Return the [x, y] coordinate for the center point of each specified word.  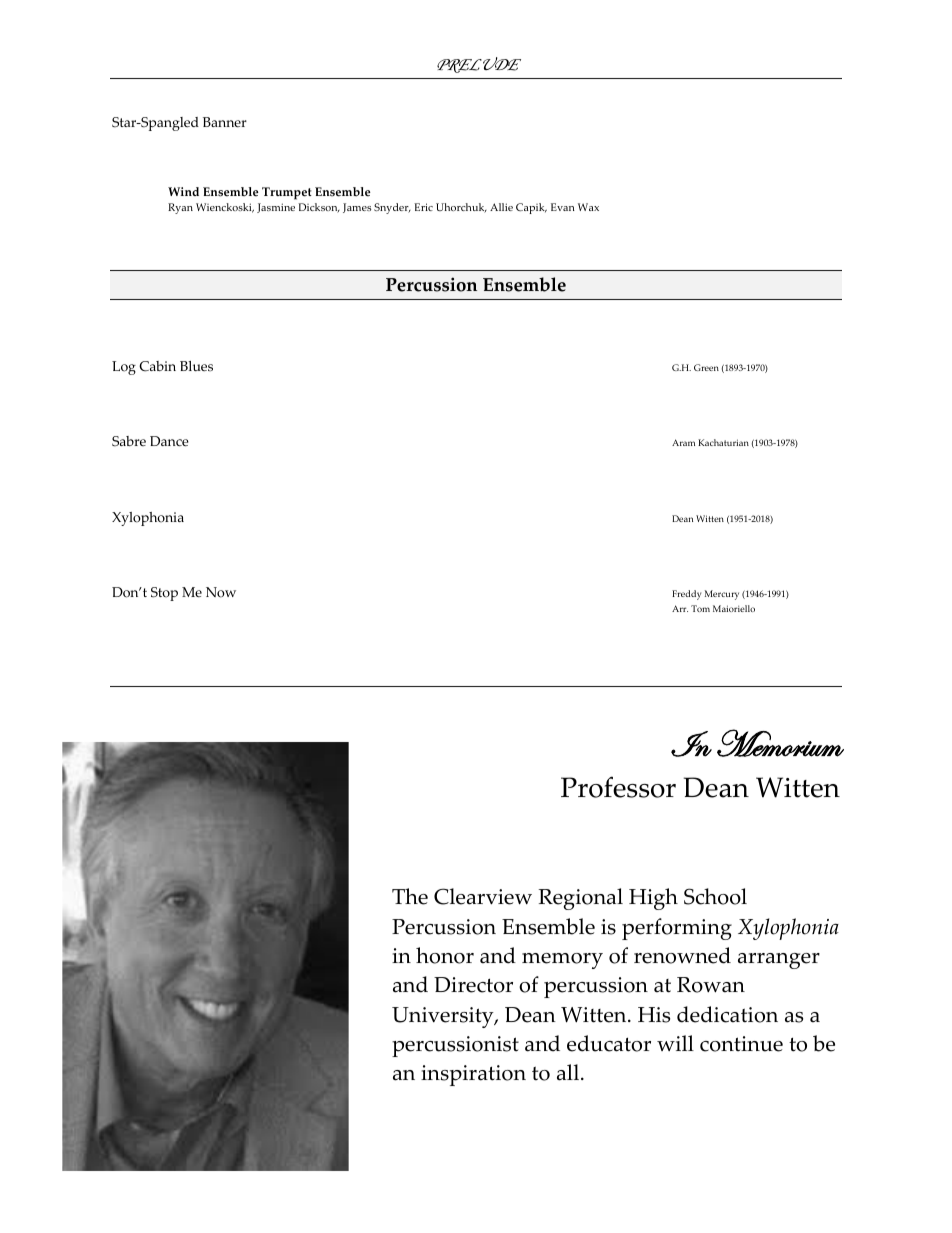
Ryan [180, 208]
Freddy [686, 595]
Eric [423, 207]
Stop [164, 594]
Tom [700, 608]
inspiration [473, 1075]
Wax [588, 207]
